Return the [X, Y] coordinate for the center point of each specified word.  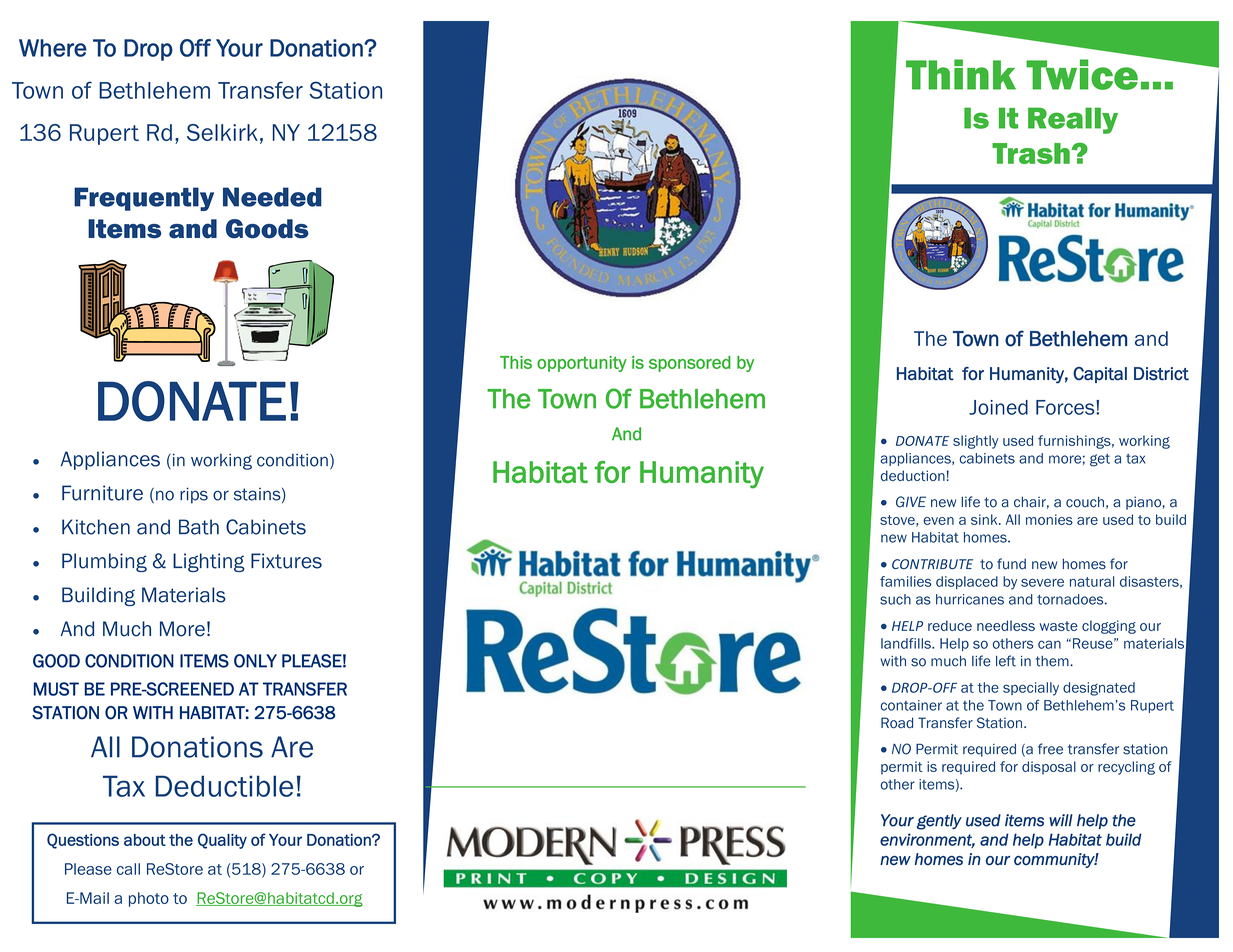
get [1100, 460]
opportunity [582, 364]
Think [961, 74]
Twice [1082, 74]
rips [194, 495]
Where [53, 48]
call [128, 869]
